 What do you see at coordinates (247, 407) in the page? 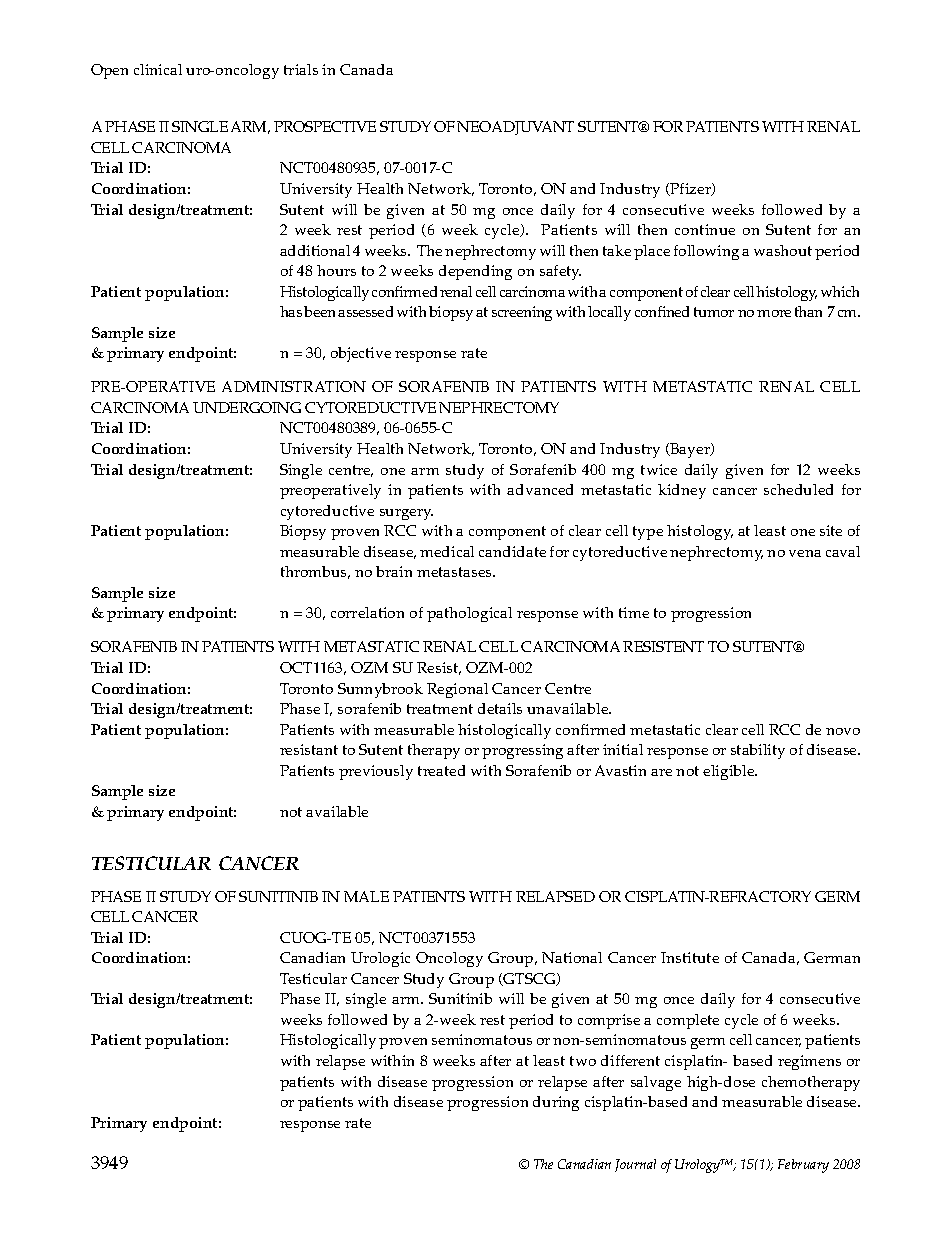
I see `UNDERGOING` at bounding box center [247, 407].
